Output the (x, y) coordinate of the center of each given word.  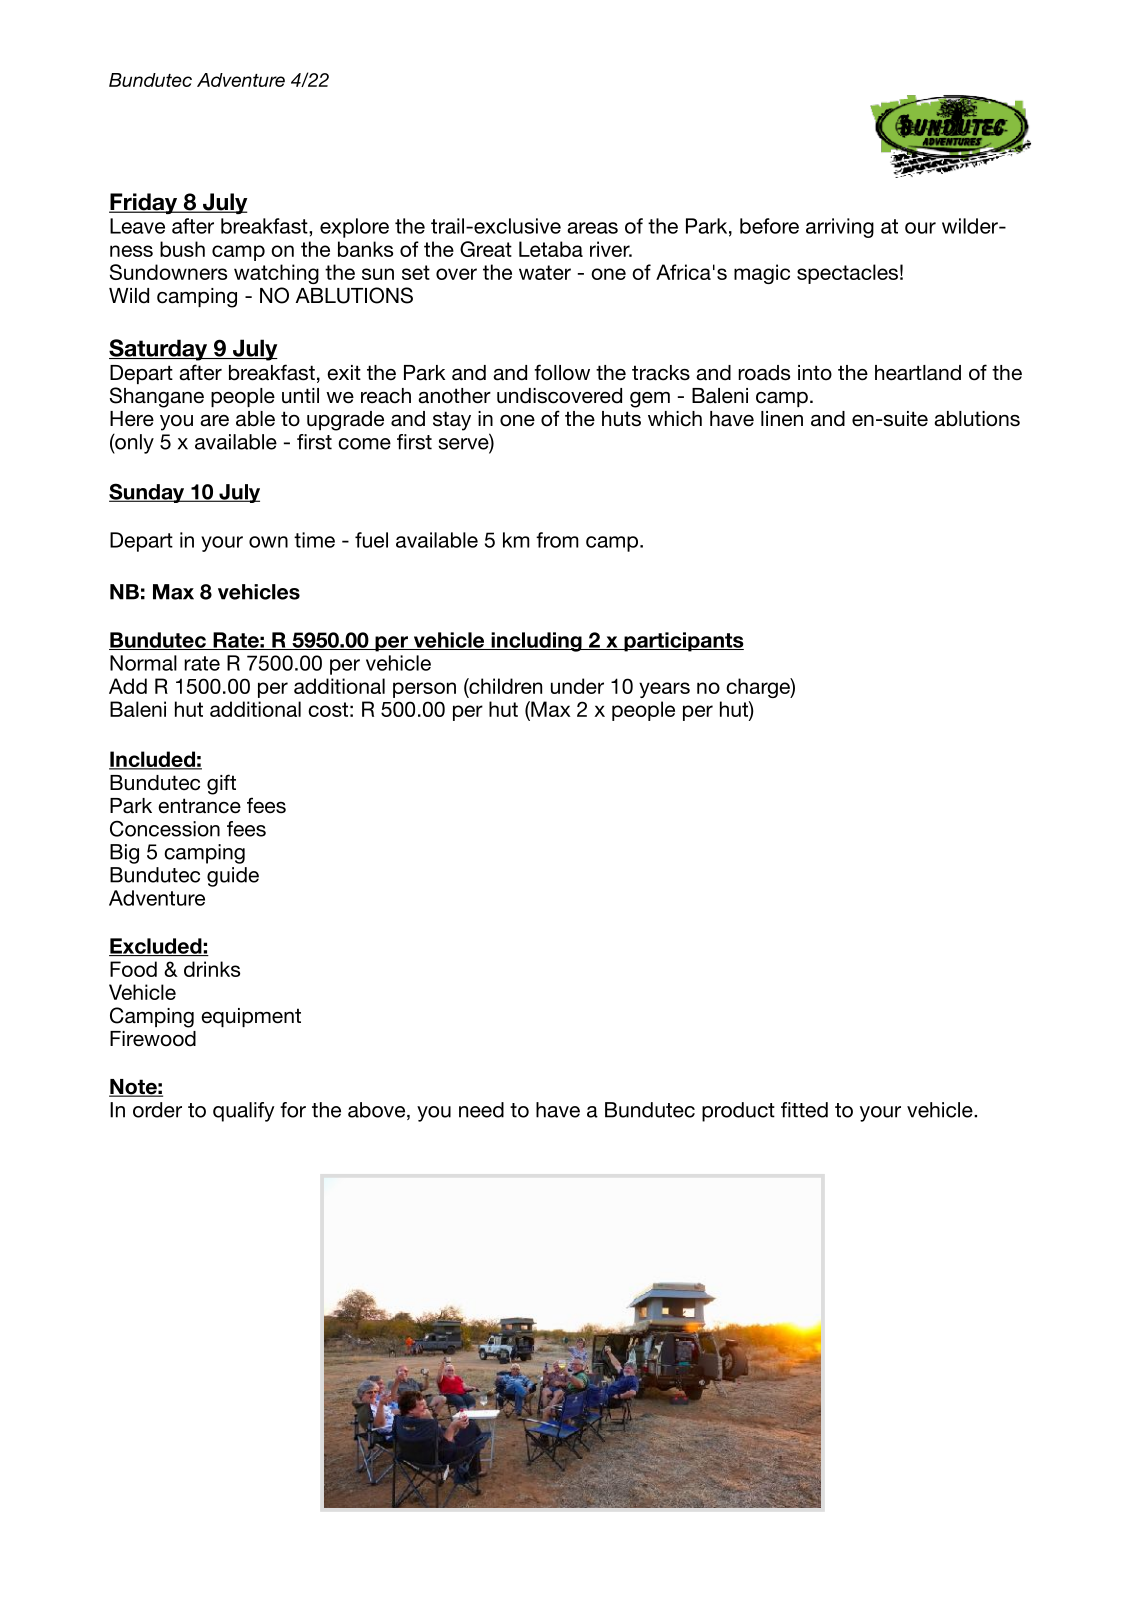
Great (486, 249)
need (481, 1110)
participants (683, 642)
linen (782, 419)
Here (132, 419)
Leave (137, 226)
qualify (244, 1112)
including (536, 642)
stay (452, 421)
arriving (840, 228)
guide (233, 877)
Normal (143, 663)
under (577, 686)
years (664, 690)
